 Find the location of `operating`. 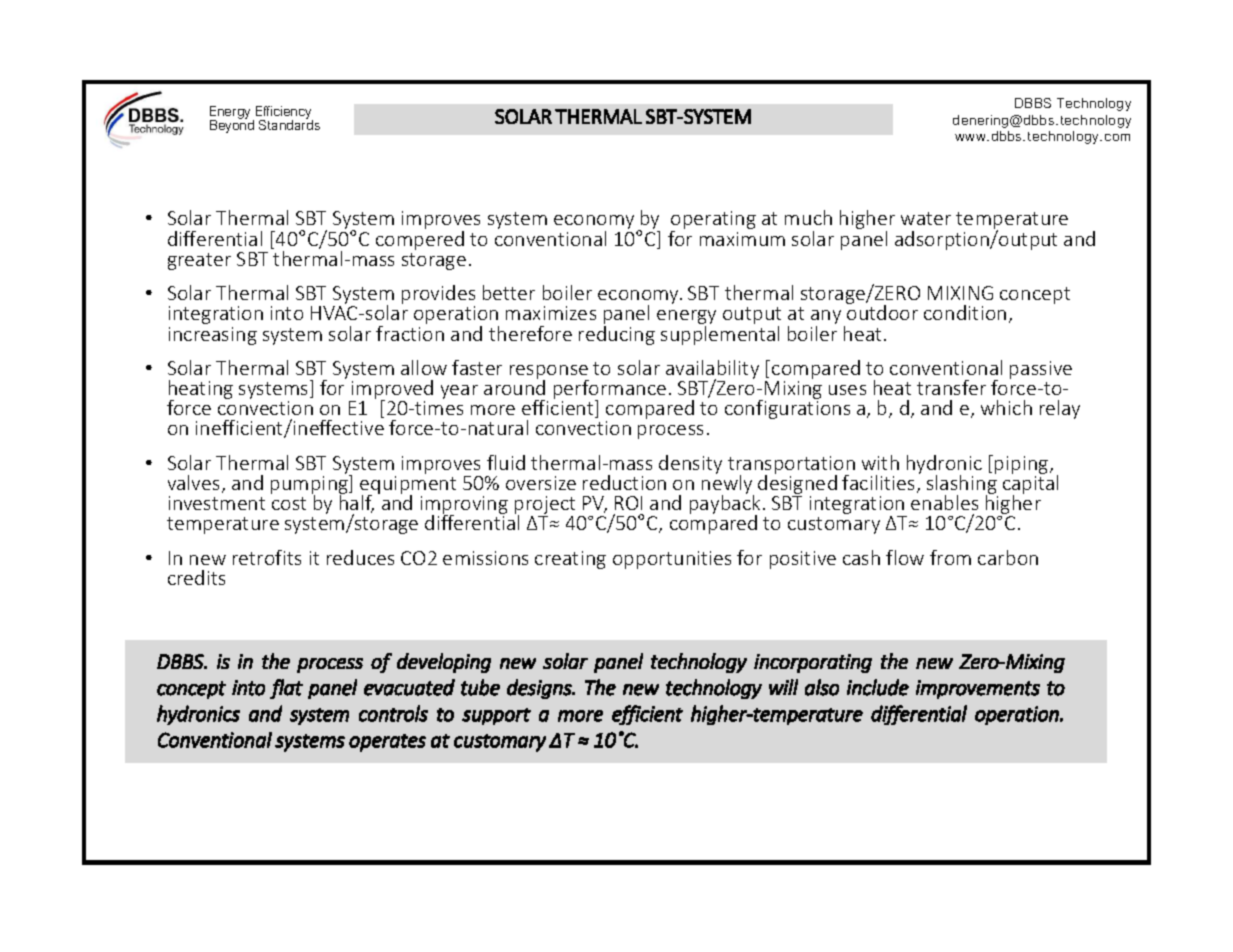

operating is located at coordinates (713, 221).
